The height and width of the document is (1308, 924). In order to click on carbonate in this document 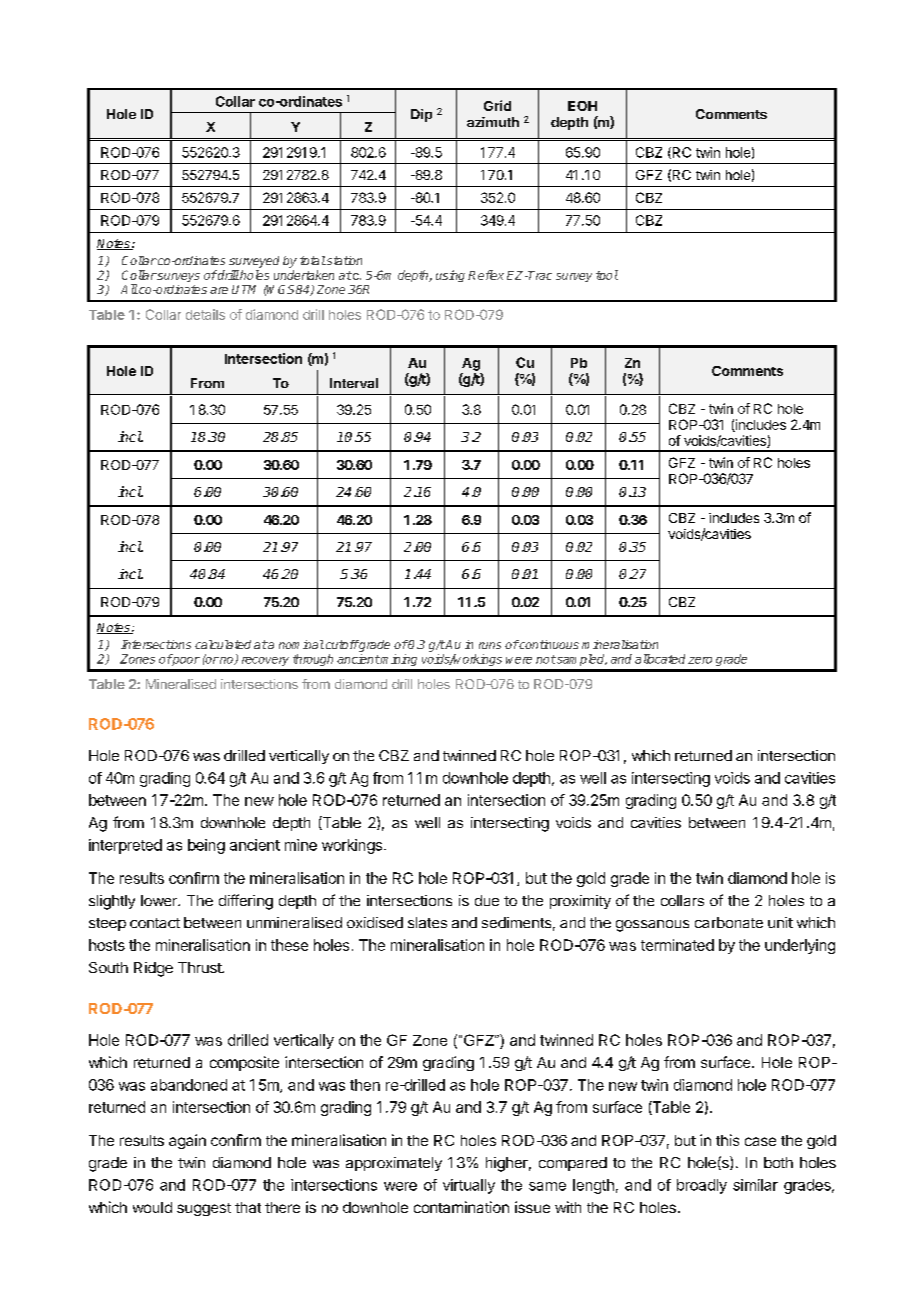, I will do `click(729, 922)`.
